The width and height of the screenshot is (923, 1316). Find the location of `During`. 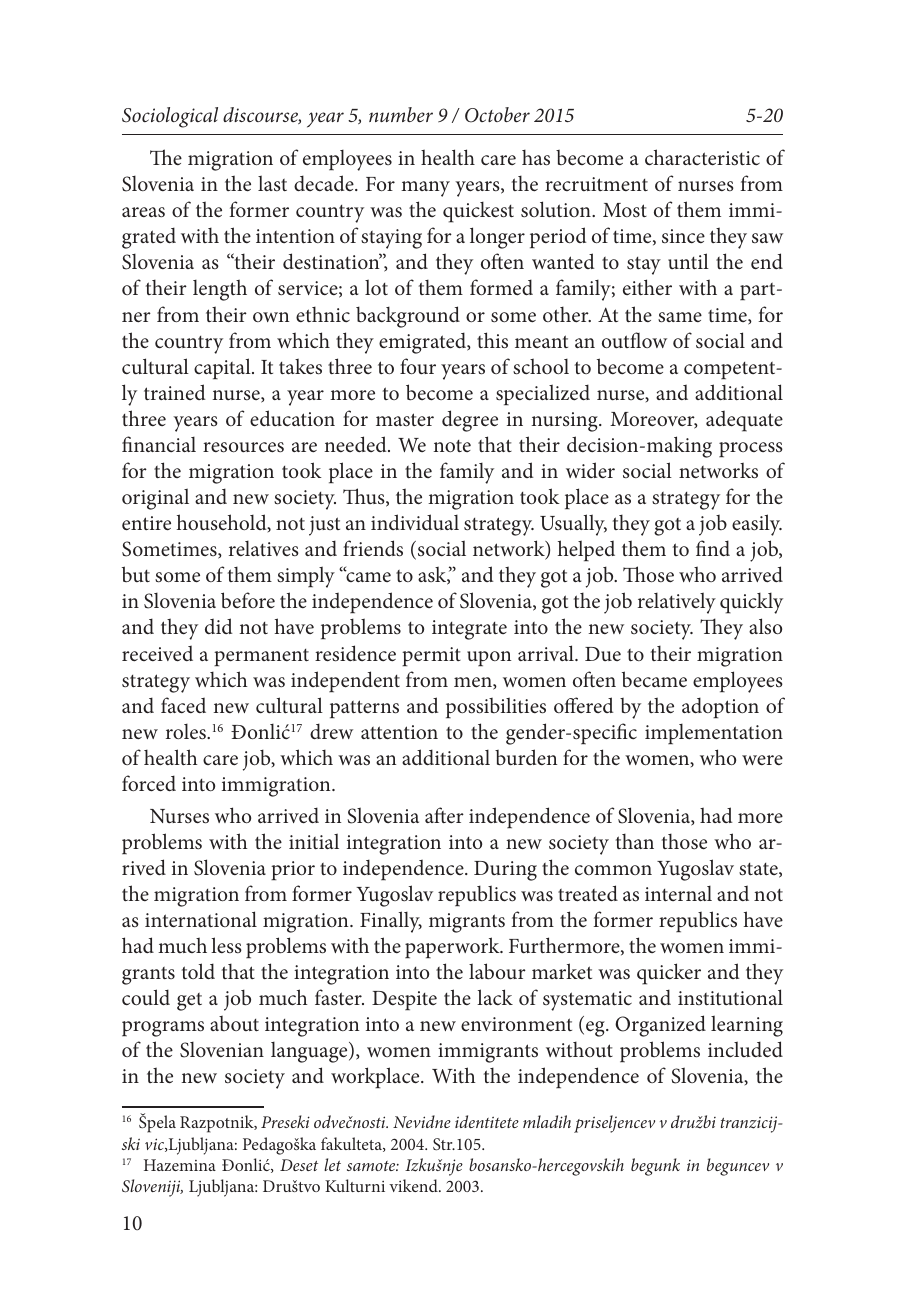

During is located at coordinates (505, 871).
